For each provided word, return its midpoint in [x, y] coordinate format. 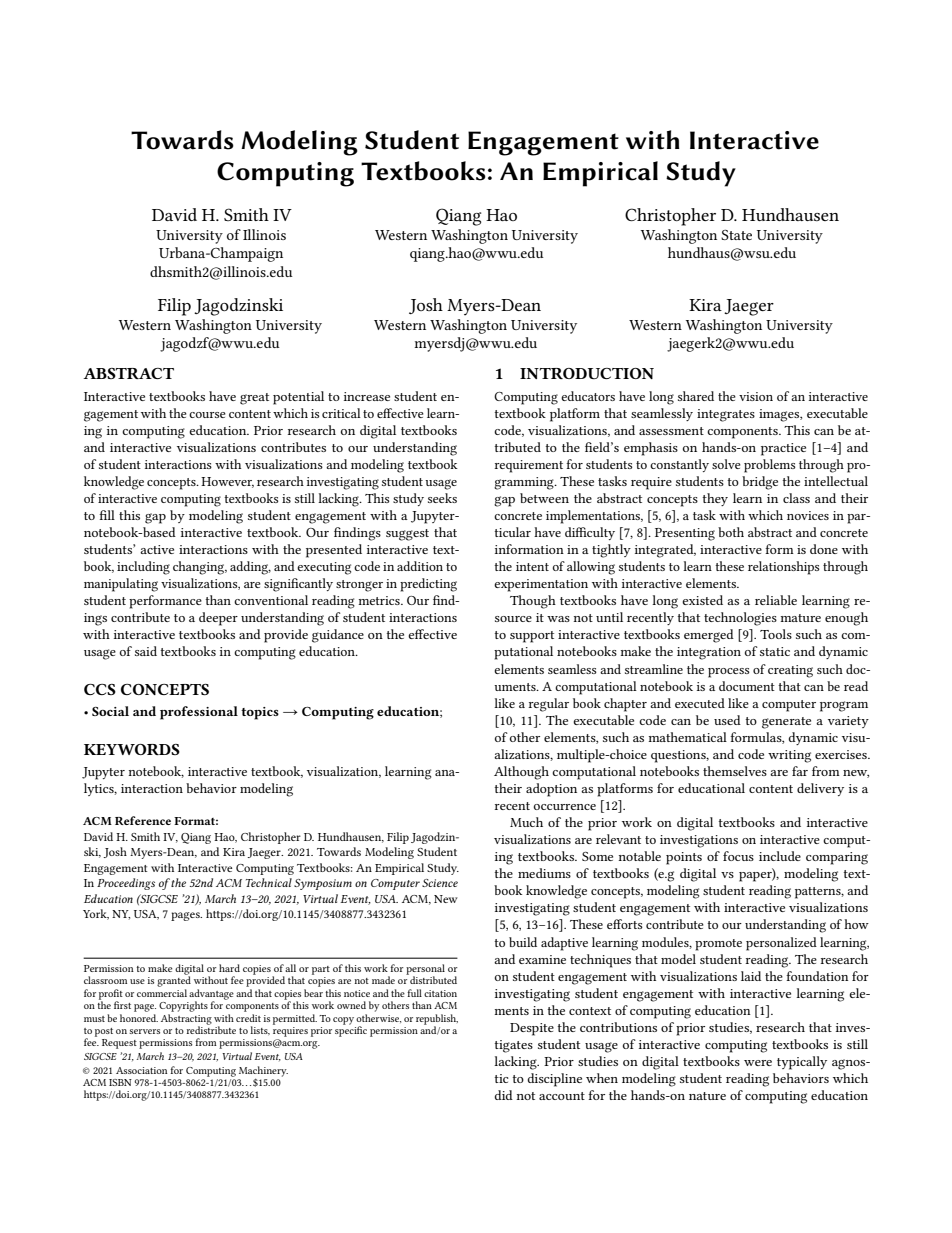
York [96, 914]
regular [549, 705]
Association [141, 1070]
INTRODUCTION [587, 373]
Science [440, 883]
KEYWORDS [132, 749]
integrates [726, 415]
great [254, 399]
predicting [428, 585]
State [736, 234]
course [207, 415]
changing [200, 568]
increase [367, 396]
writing [789, 756]
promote [718, 945]
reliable [776, 600]
